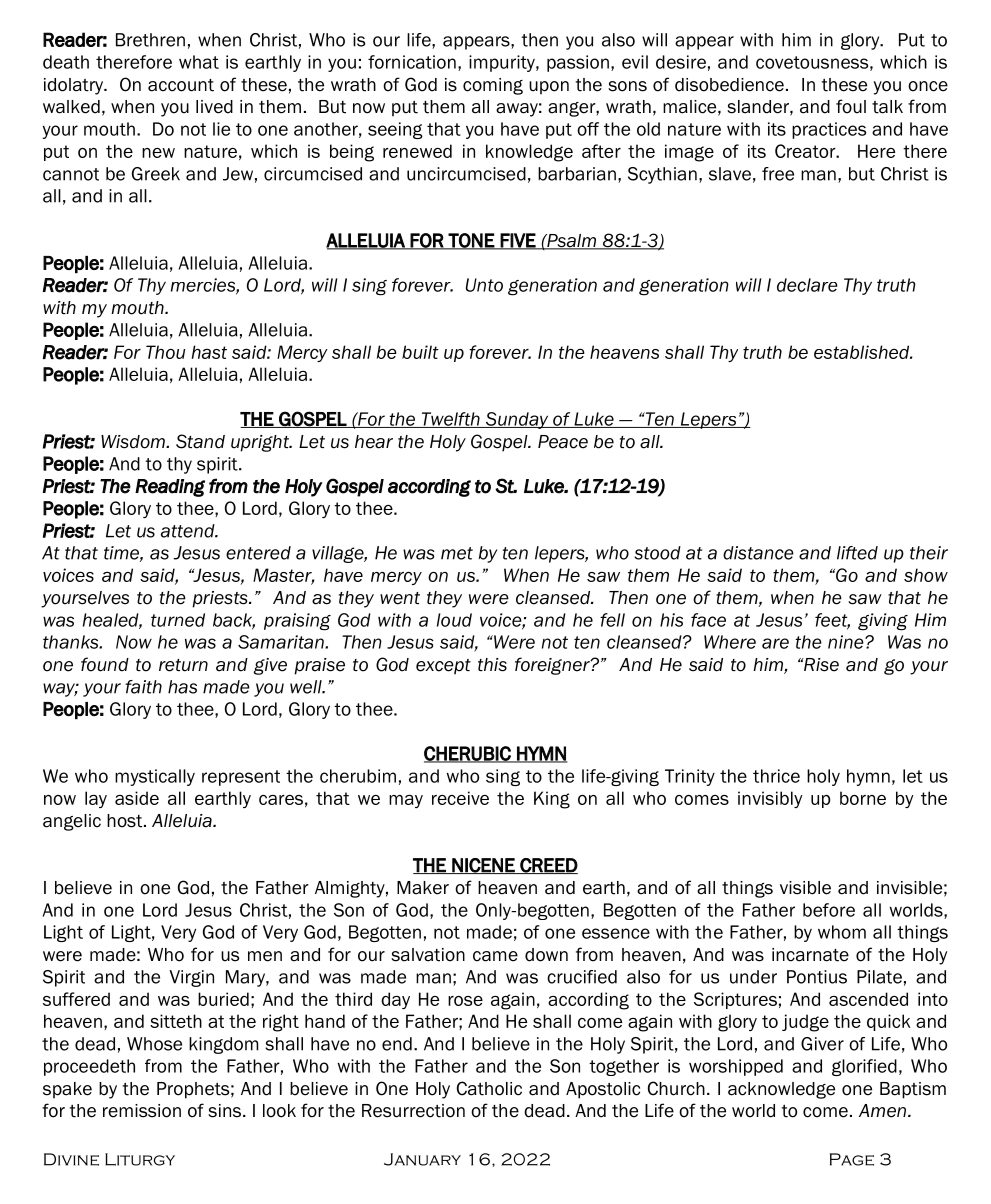  Describe the element at coordinates (126, 821) in the page. I see `host` at that location.
